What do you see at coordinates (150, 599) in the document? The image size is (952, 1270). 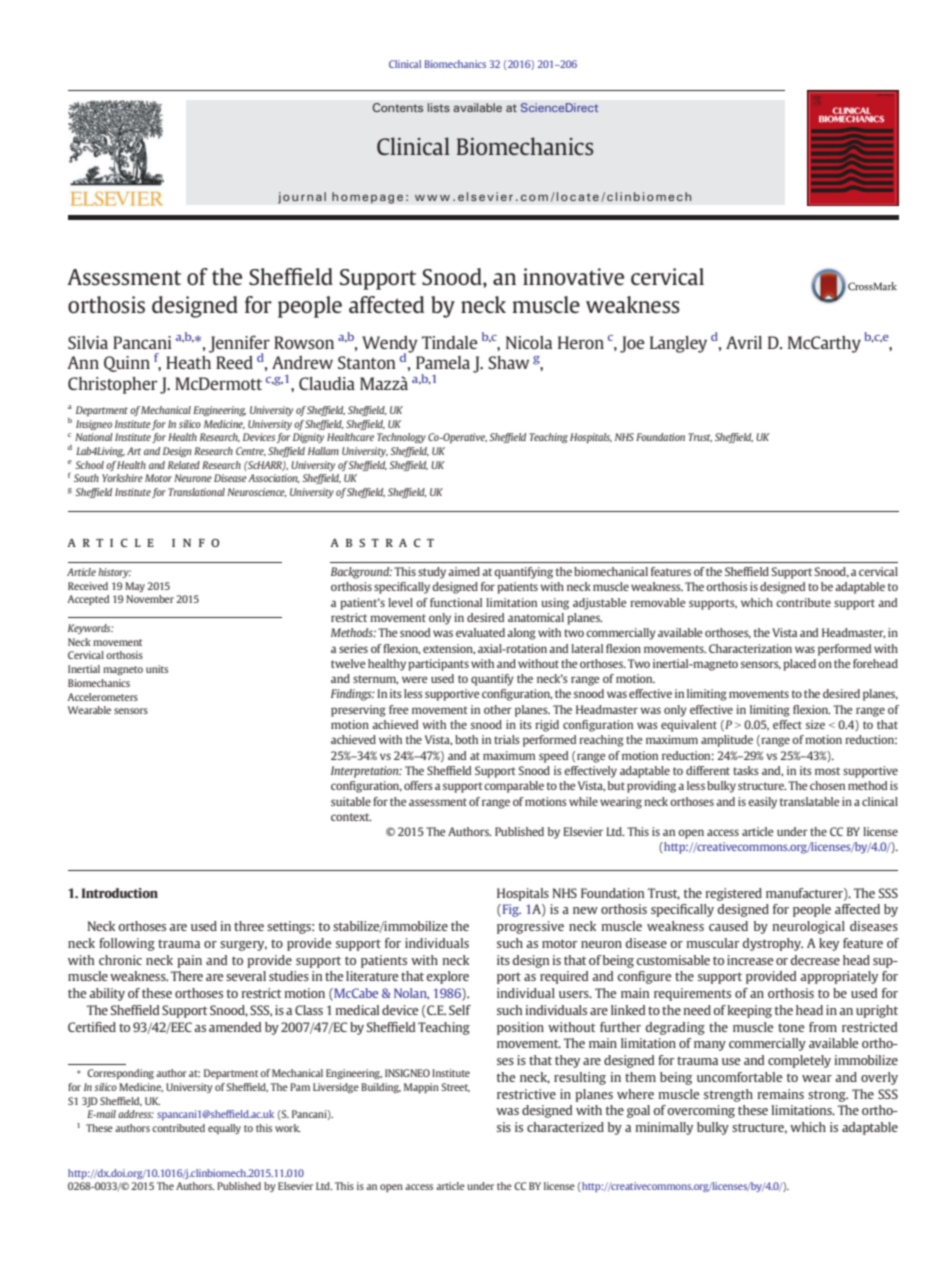 I see `November` at bounding box center [150, 599].
